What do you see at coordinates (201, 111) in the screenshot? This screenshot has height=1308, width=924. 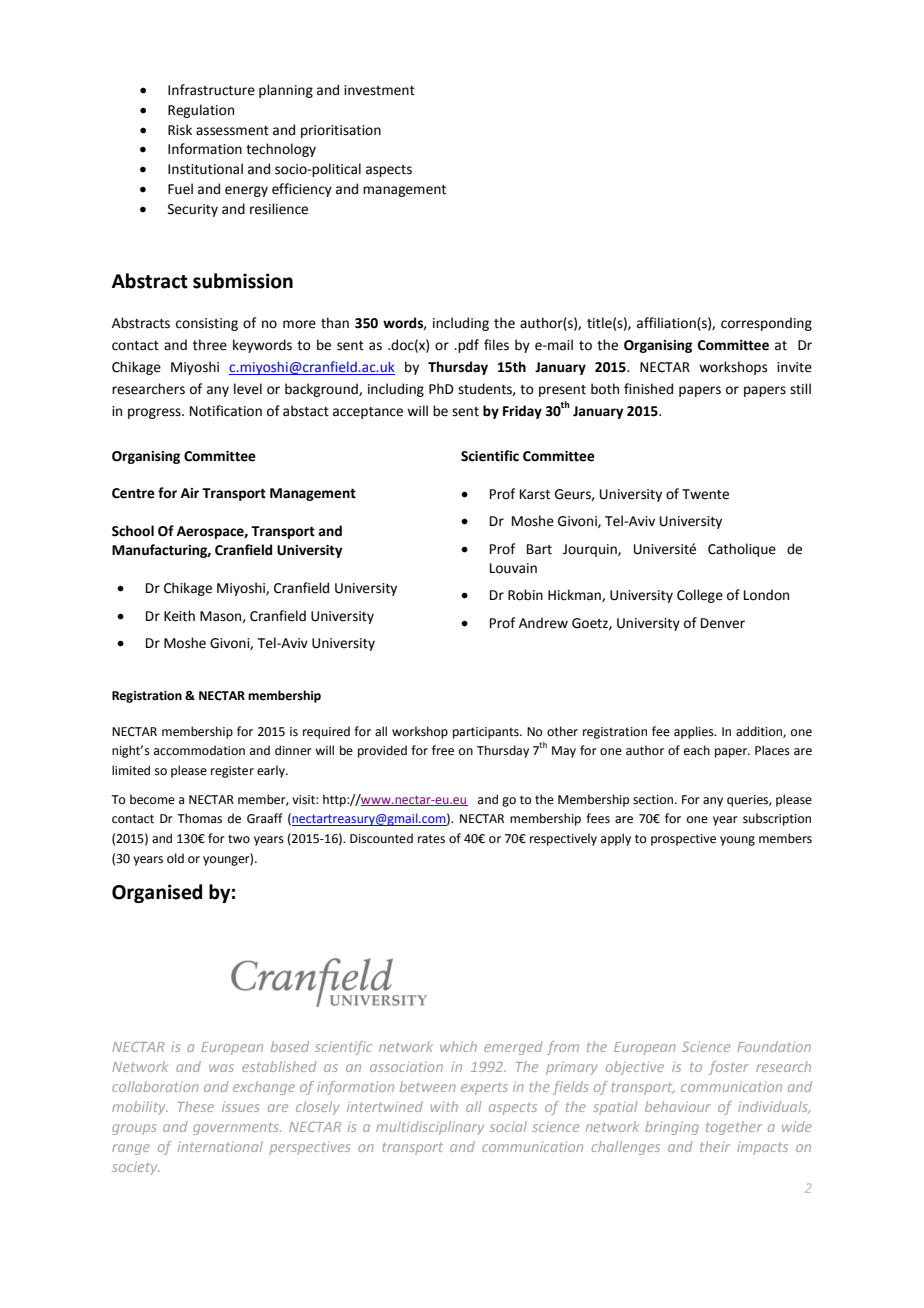 I see `Regulation` at bounding box center [201, 111].
